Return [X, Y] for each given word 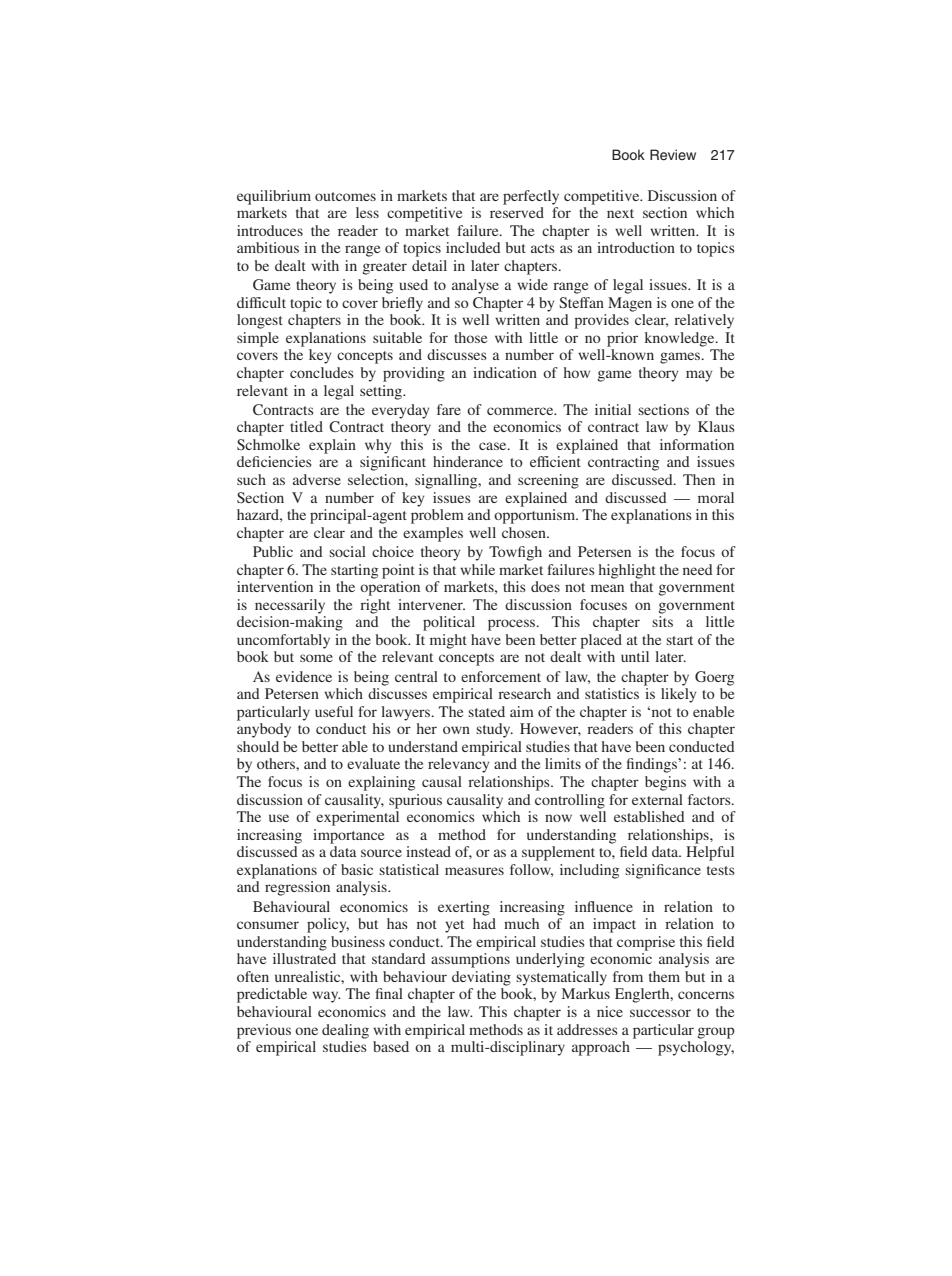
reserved [517, 212]
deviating [481, 978]
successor [660, 1013]
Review [673, 155]
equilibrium [274, 197]
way [326, 997]
